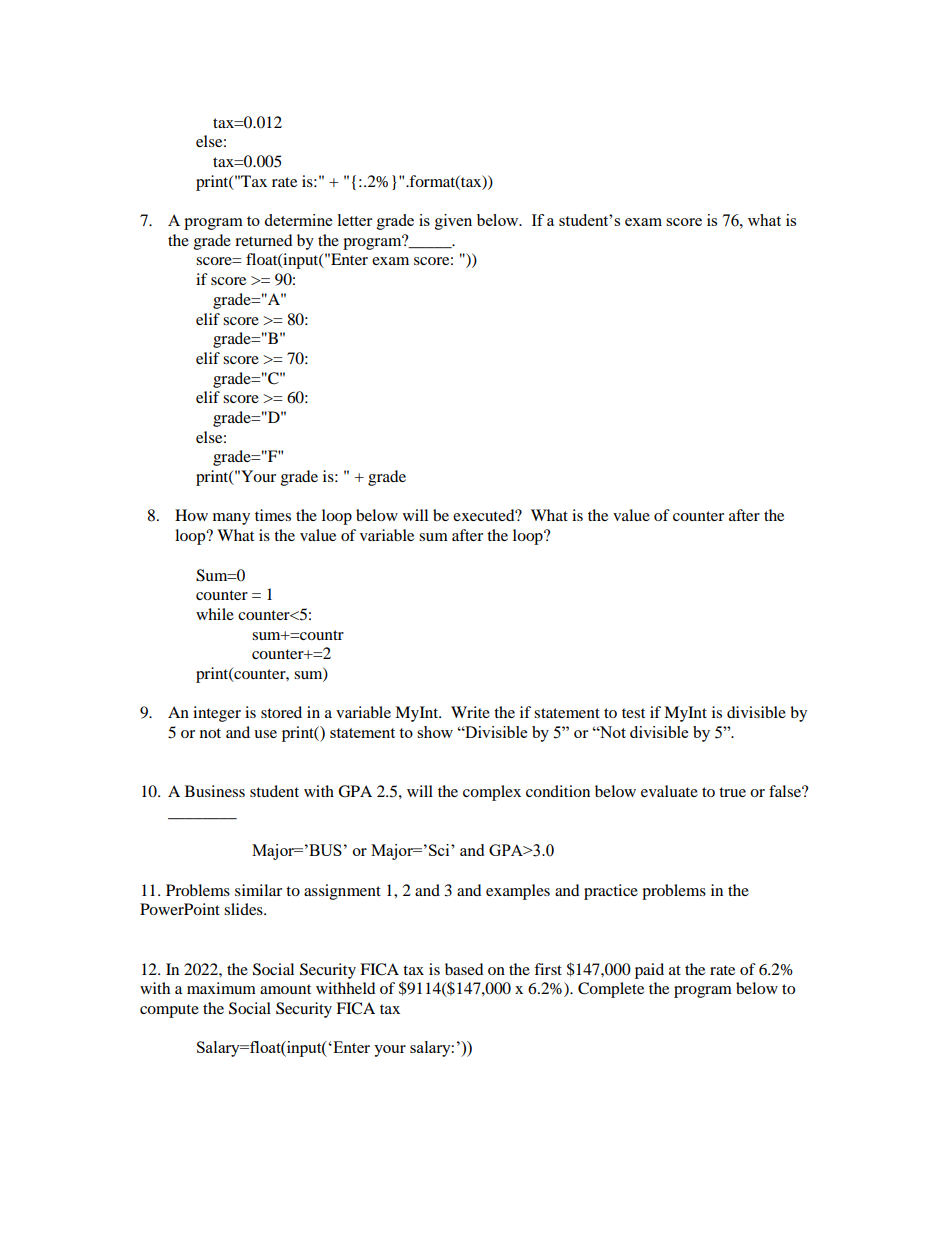 This screenshot has height=1233, width=952. Describe the element at coordinates (649, 971) in the screenshot. I see `paid` at that location.
